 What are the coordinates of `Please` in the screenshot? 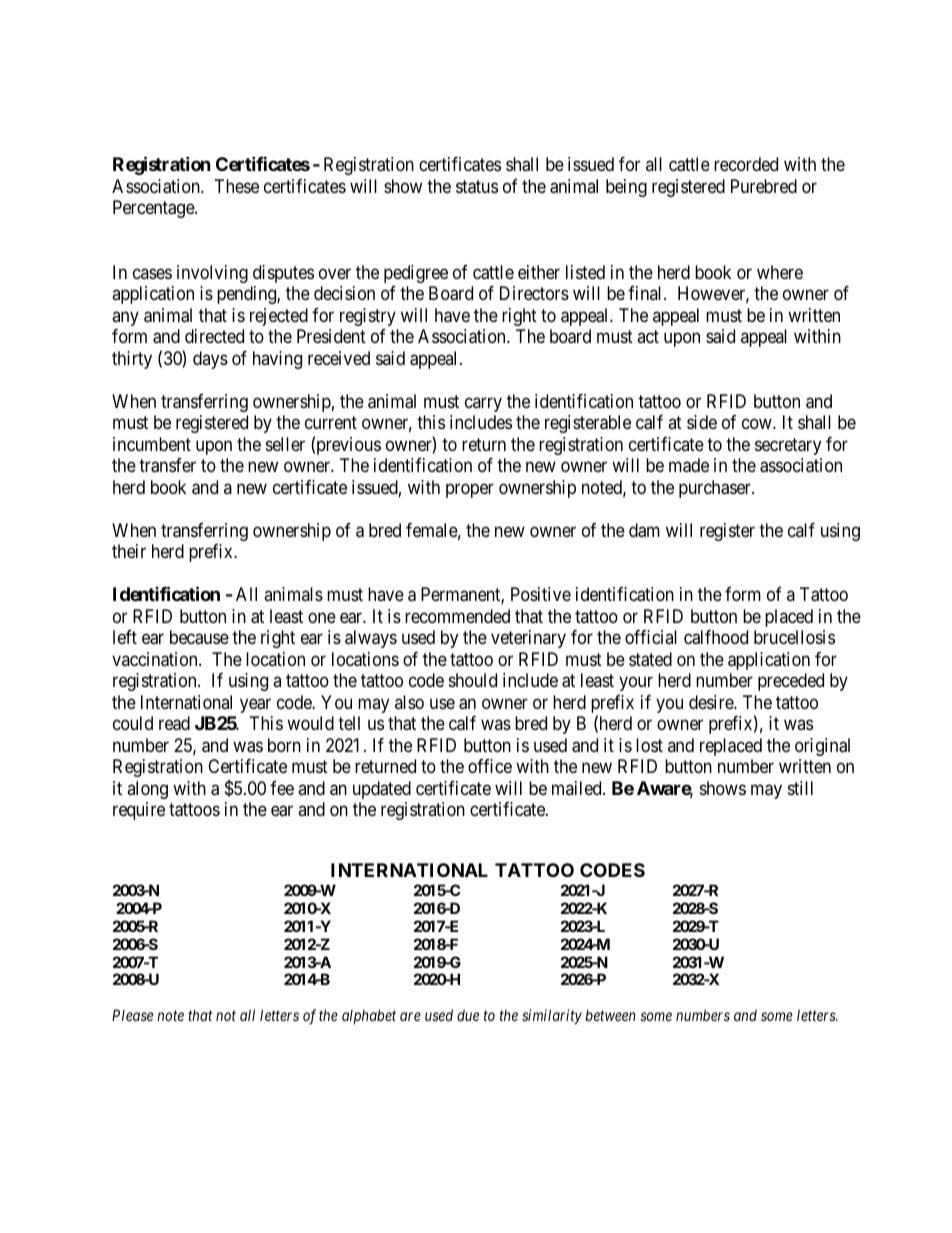 It's located at (132, 1015).
